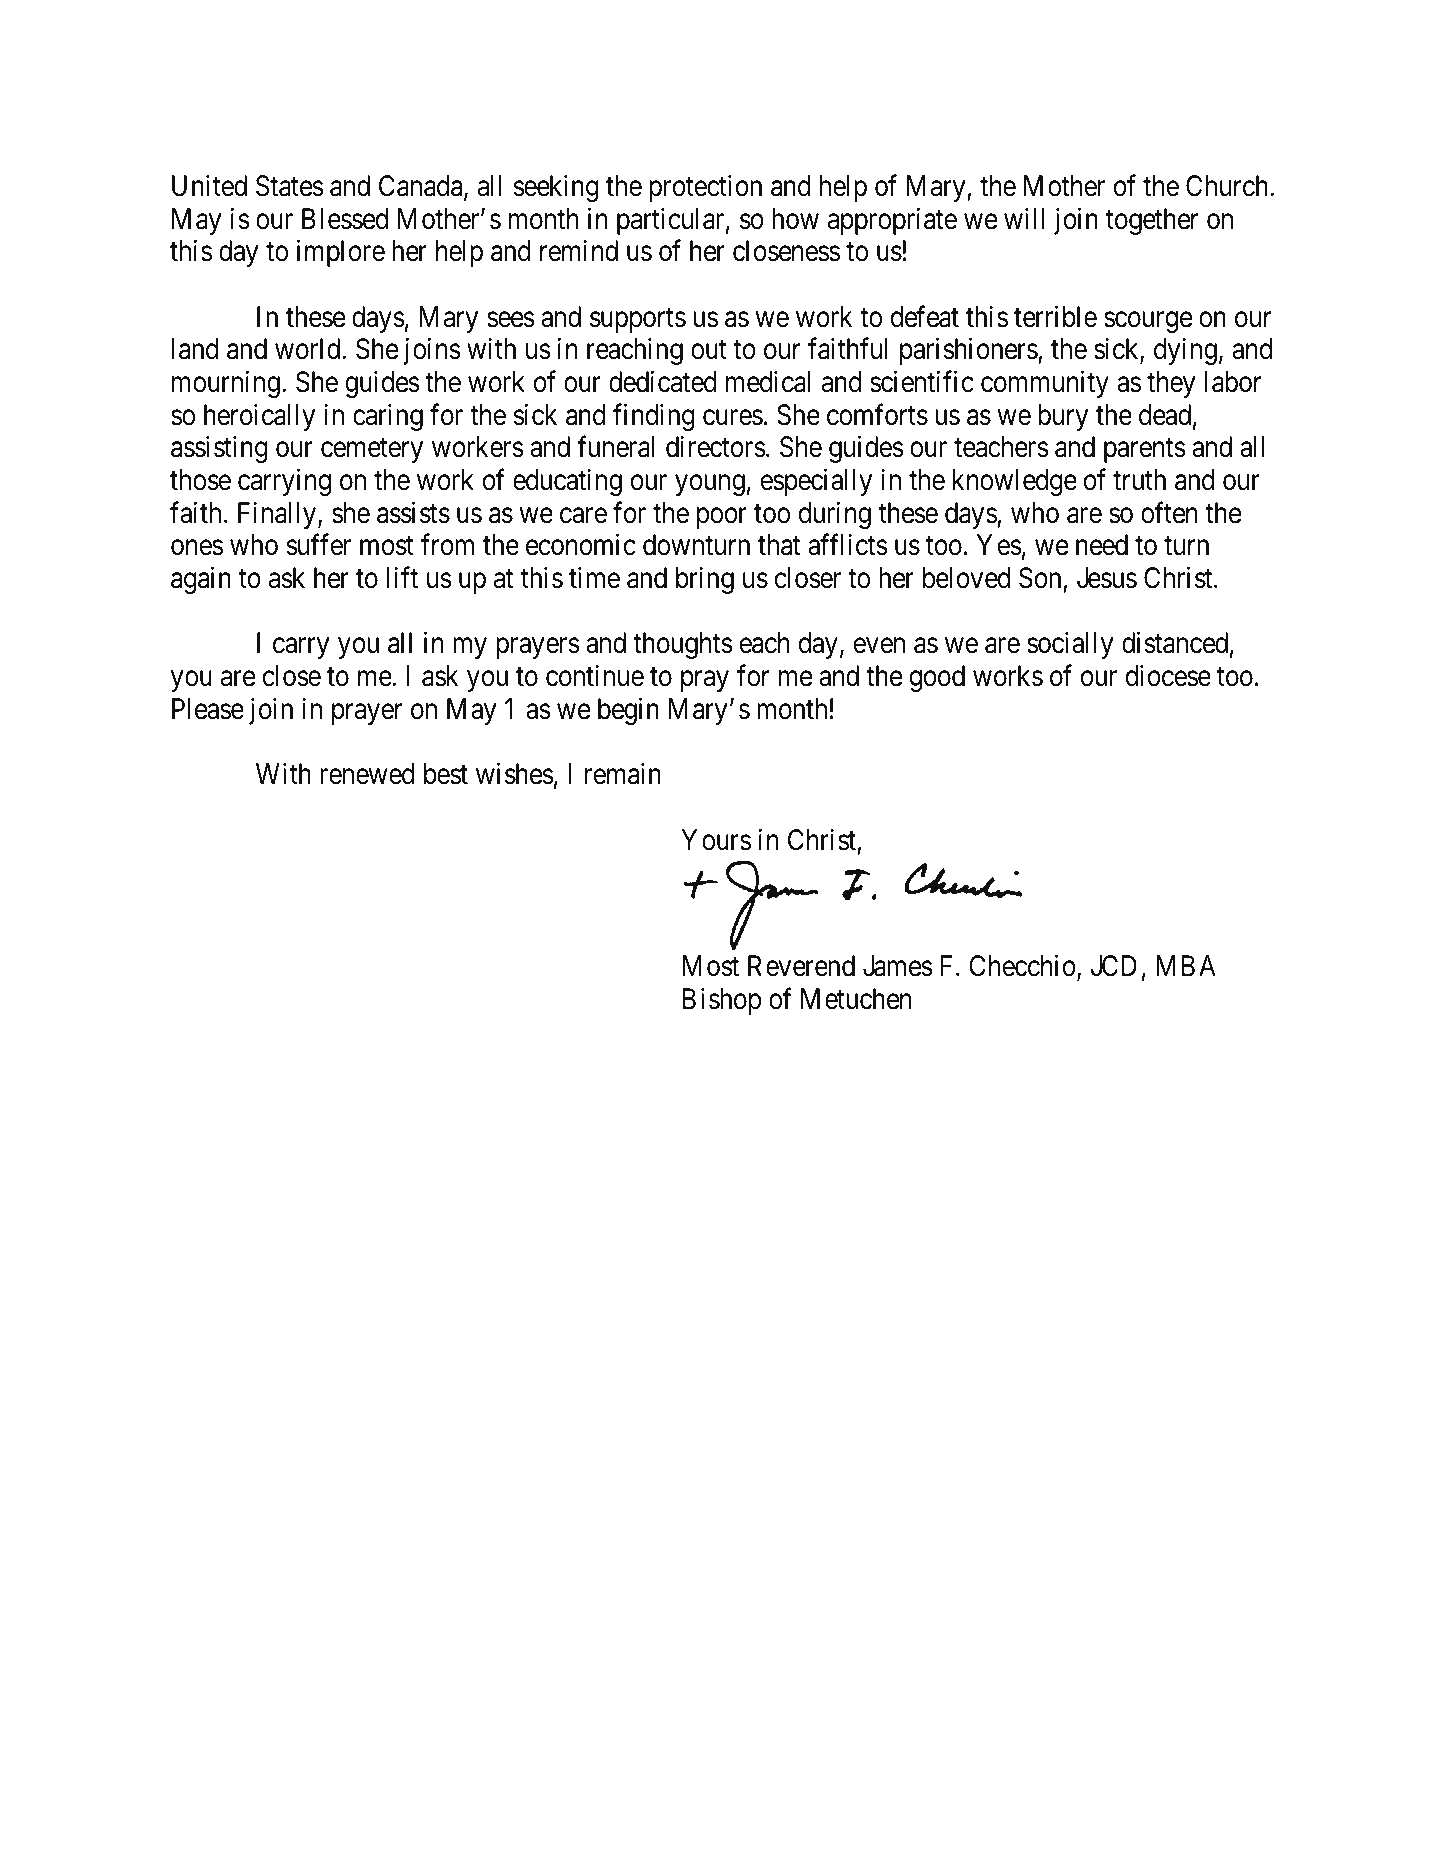  I want to click on renewed, so click(367, 774).
